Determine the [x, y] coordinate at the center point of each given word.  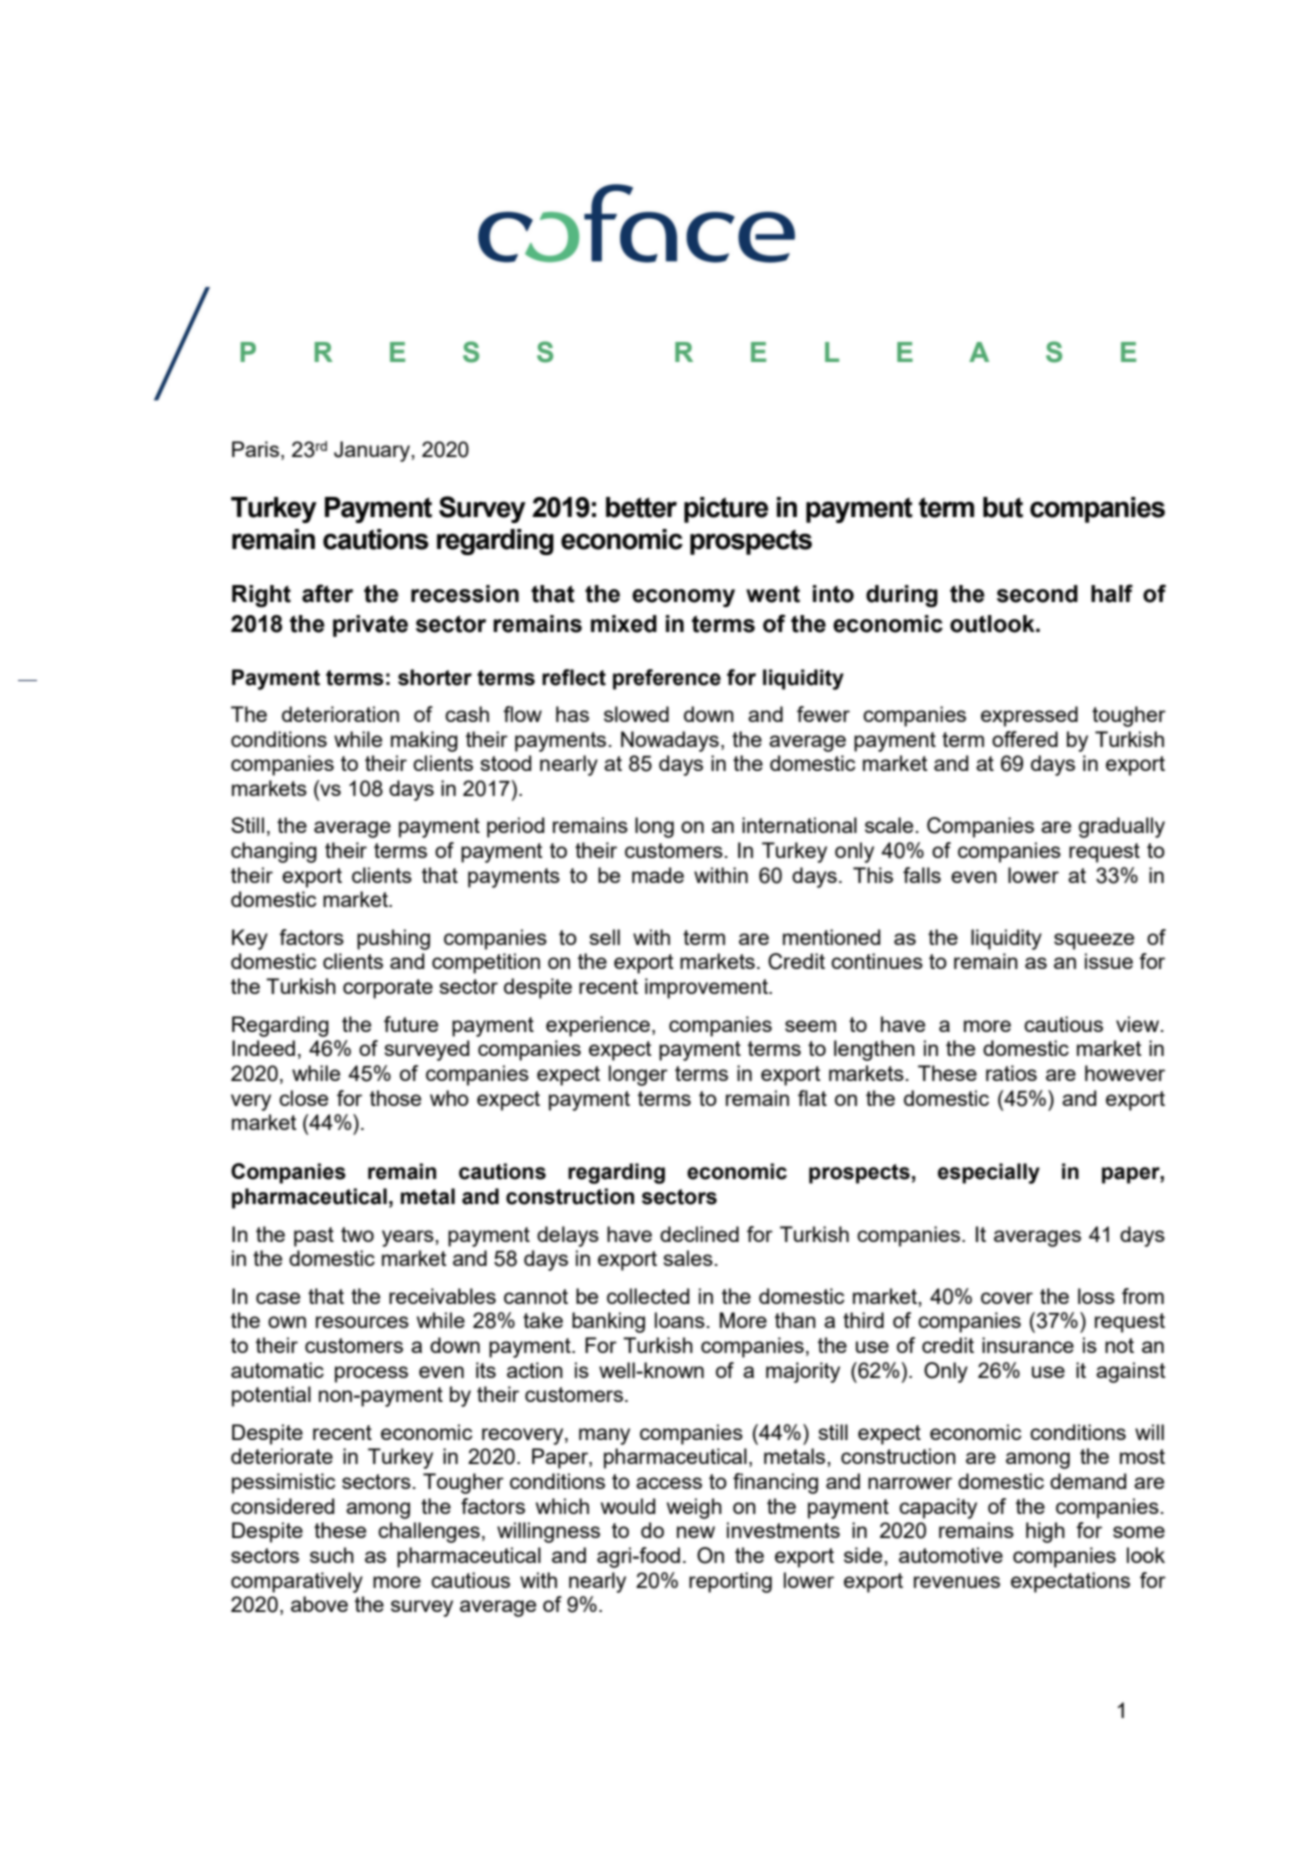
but [1003, 507]
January [373, 451]
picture [726, 510]
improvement [707, 988]
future [411, 1024]
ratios [1011, 1073]
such [332, 1555]
